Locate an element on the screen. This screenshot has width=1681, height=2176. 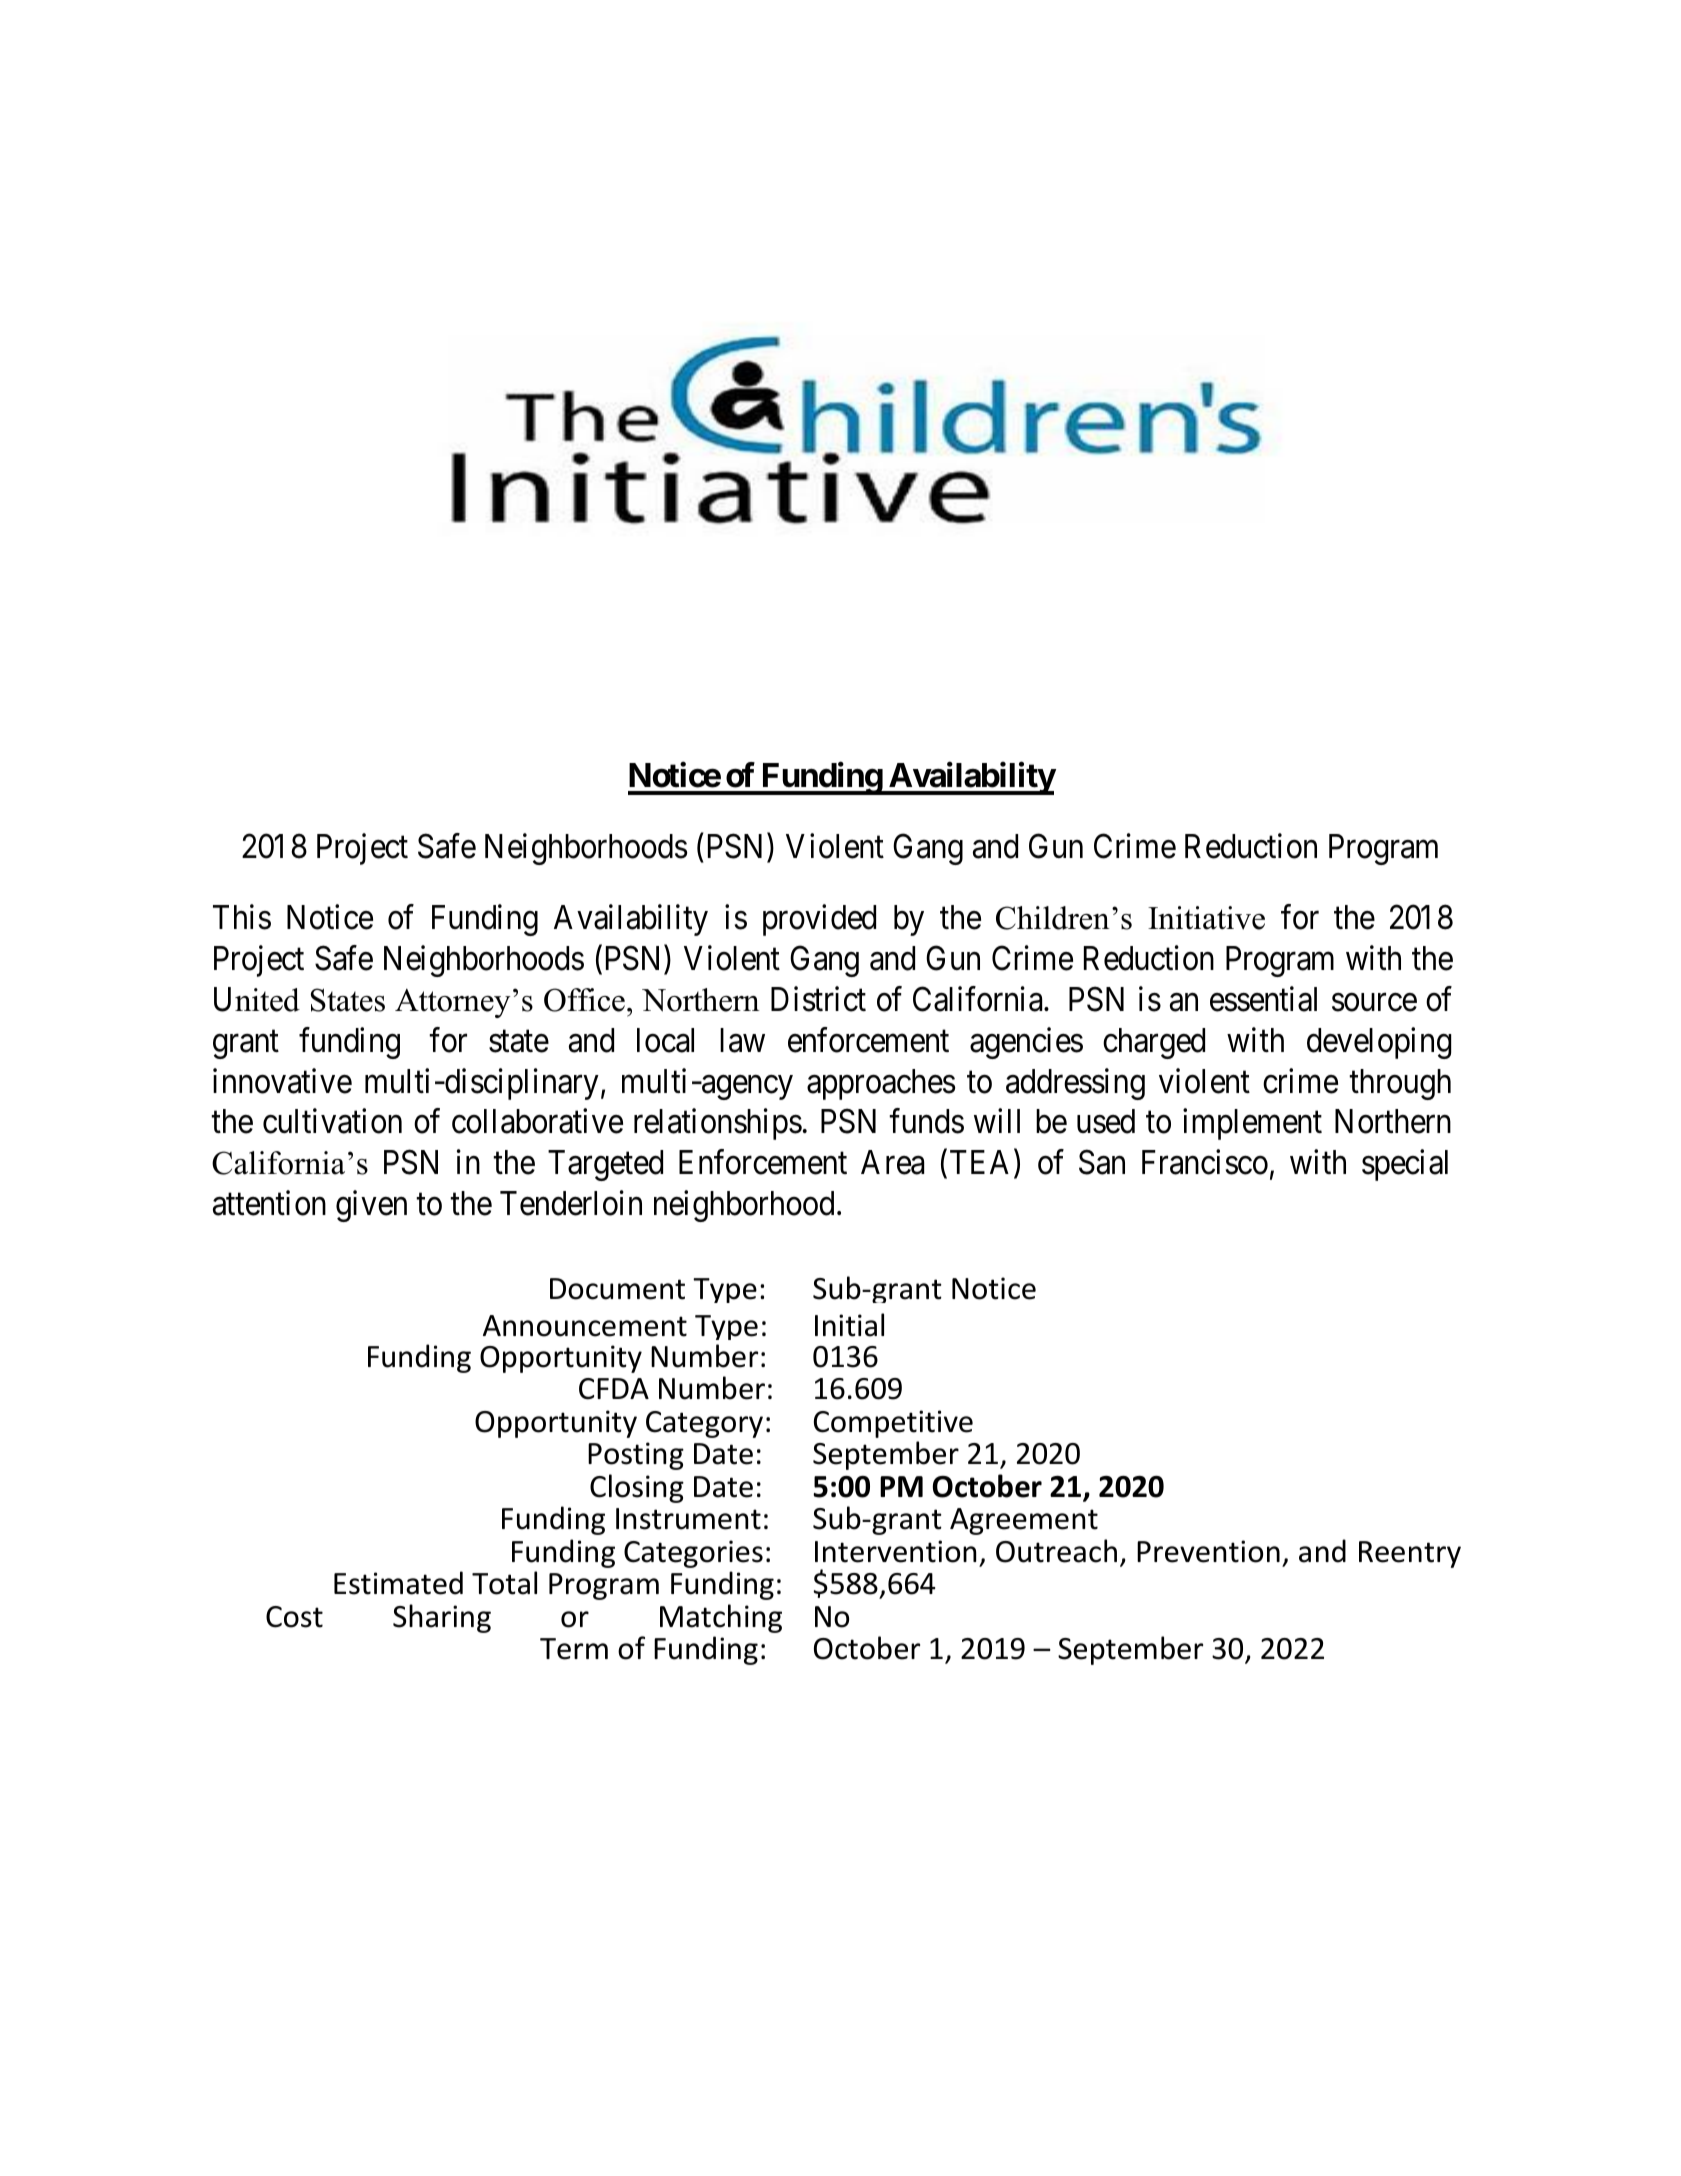
Initiative is located at coordinates (1206, 918).
